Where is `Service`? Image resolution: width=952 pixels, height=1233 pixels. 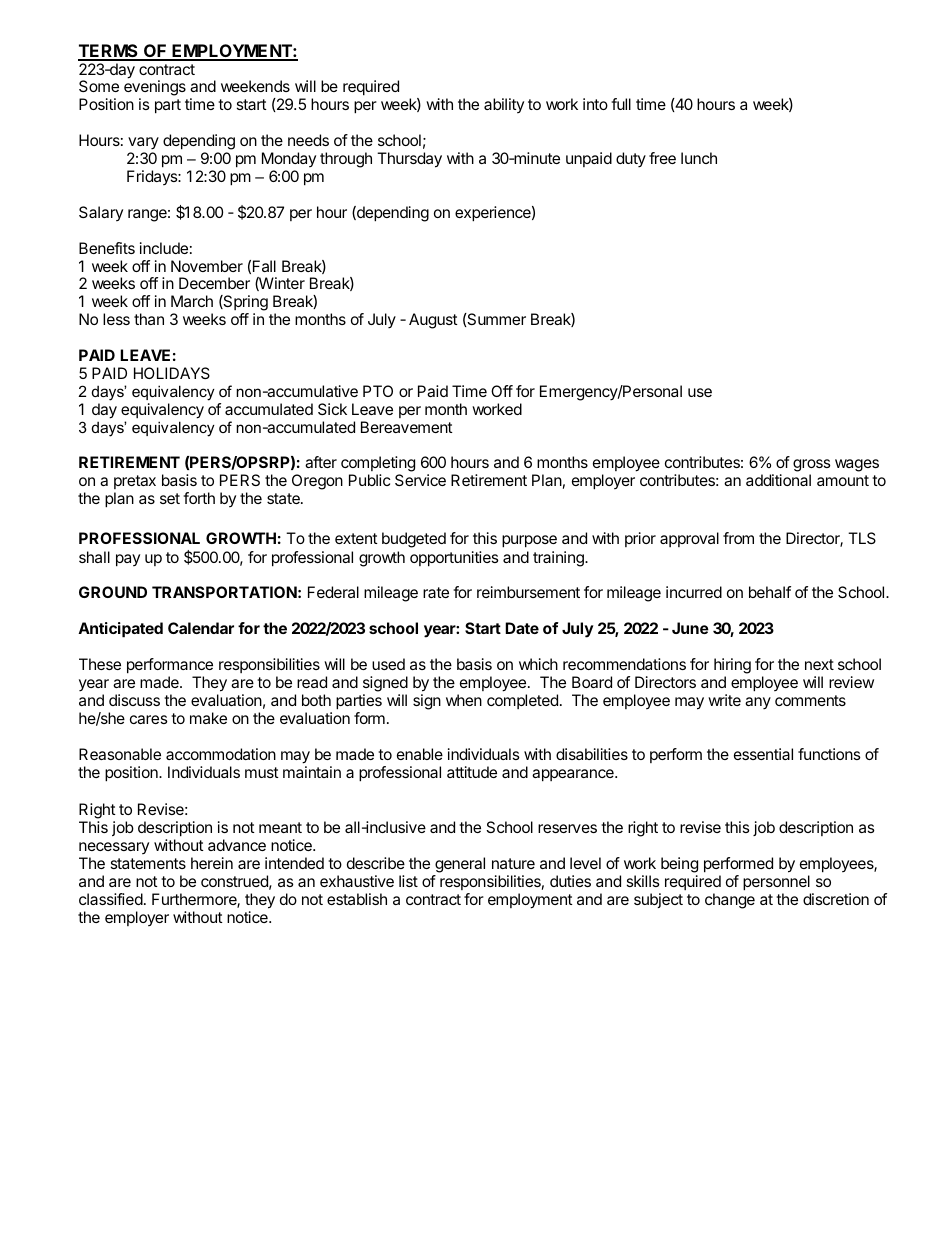 Service is located at coordinates (420, 480).
